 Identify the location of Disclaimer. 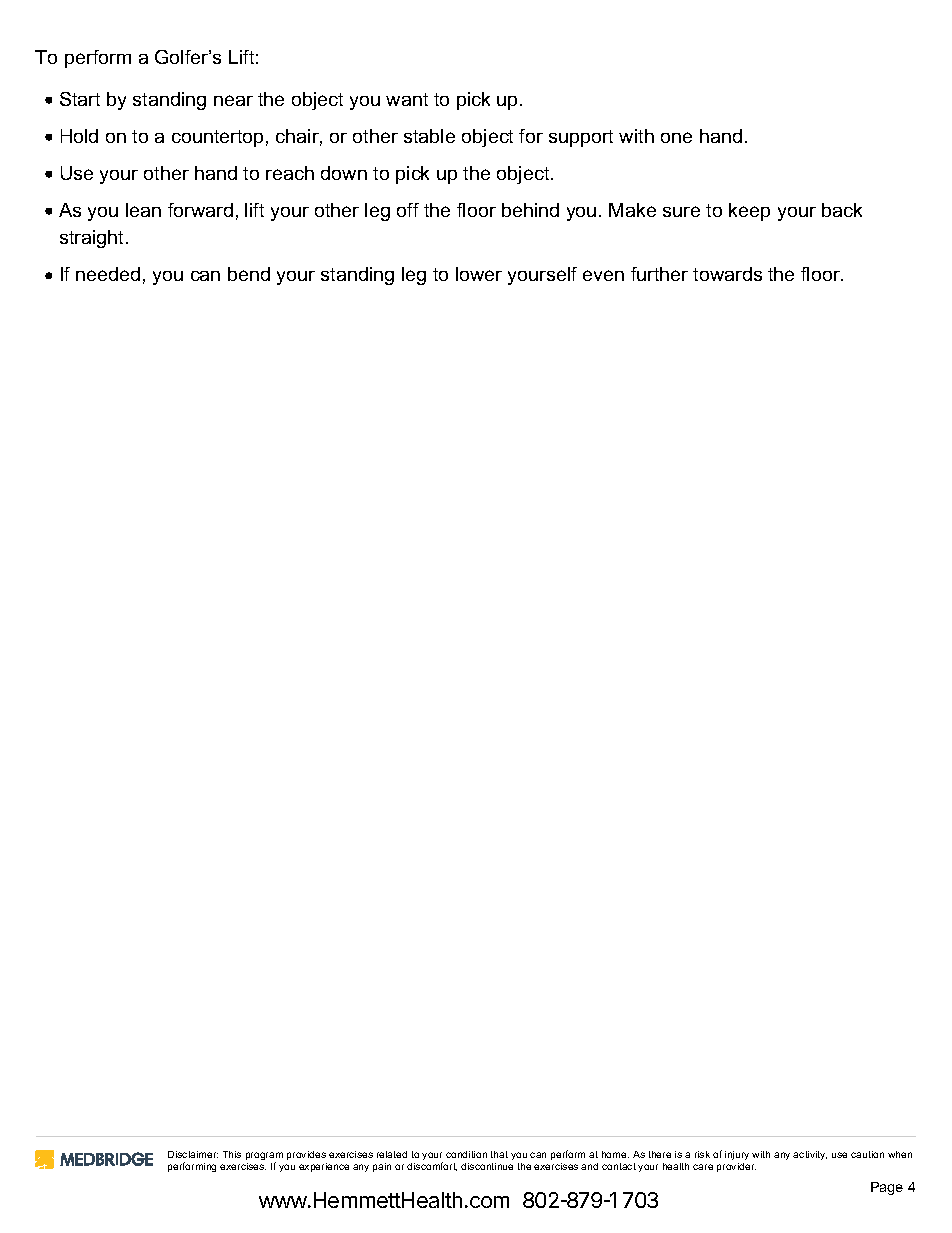
(193, 1154).
